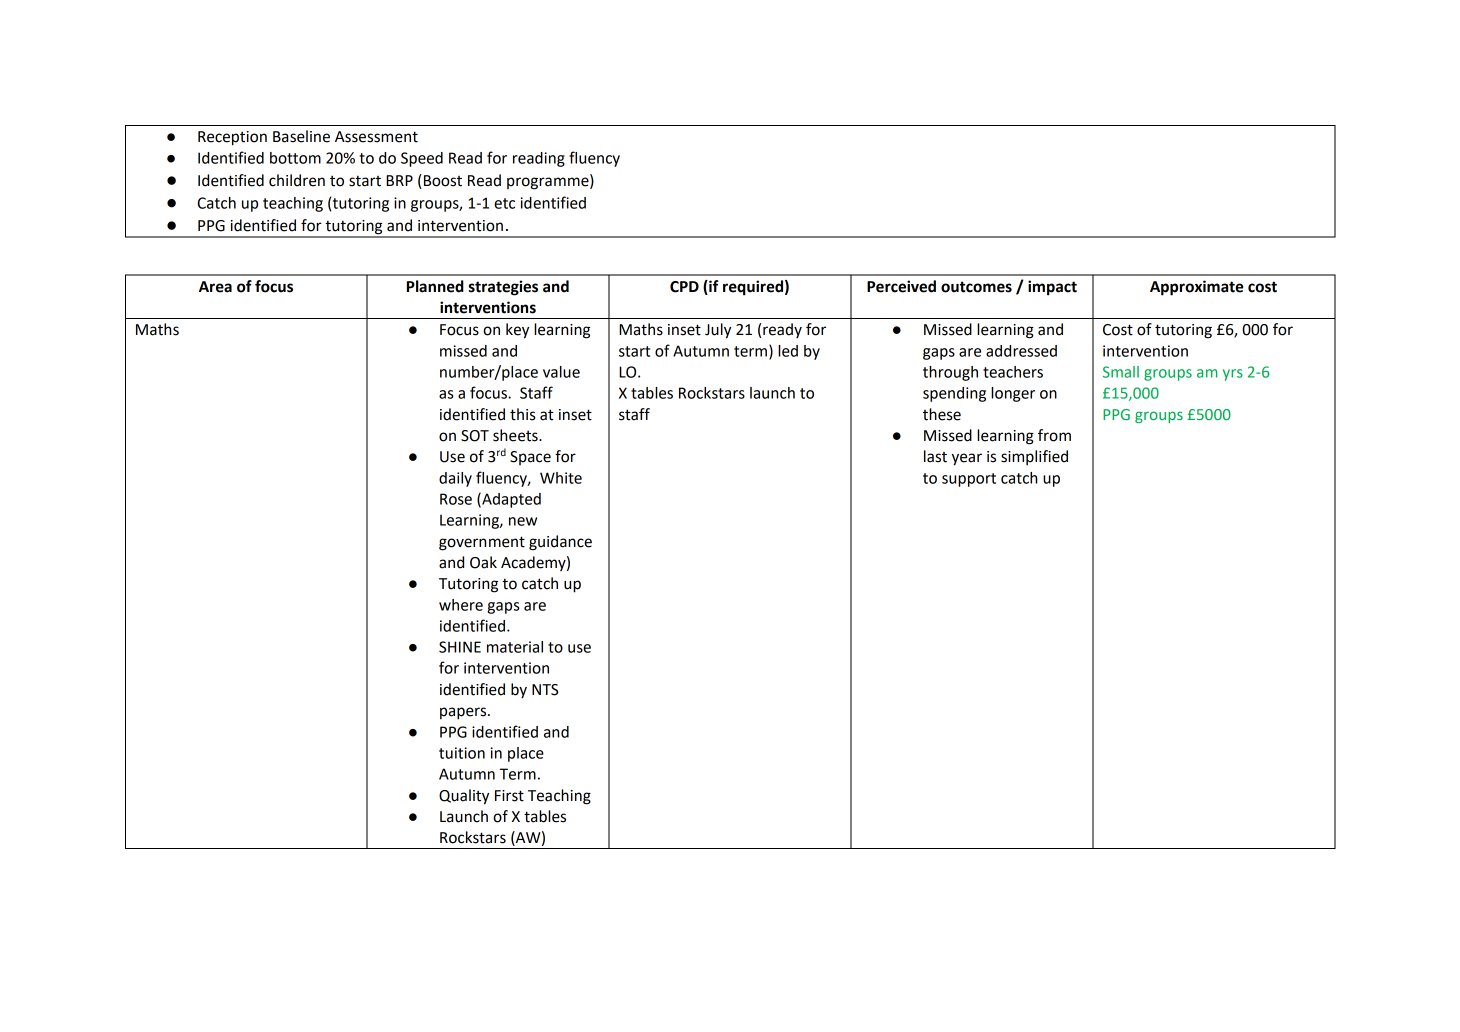 This document has width=1460, height=1032. Describe the element at coordinates (1052, 288) in the document. I see `impact` at that location.
